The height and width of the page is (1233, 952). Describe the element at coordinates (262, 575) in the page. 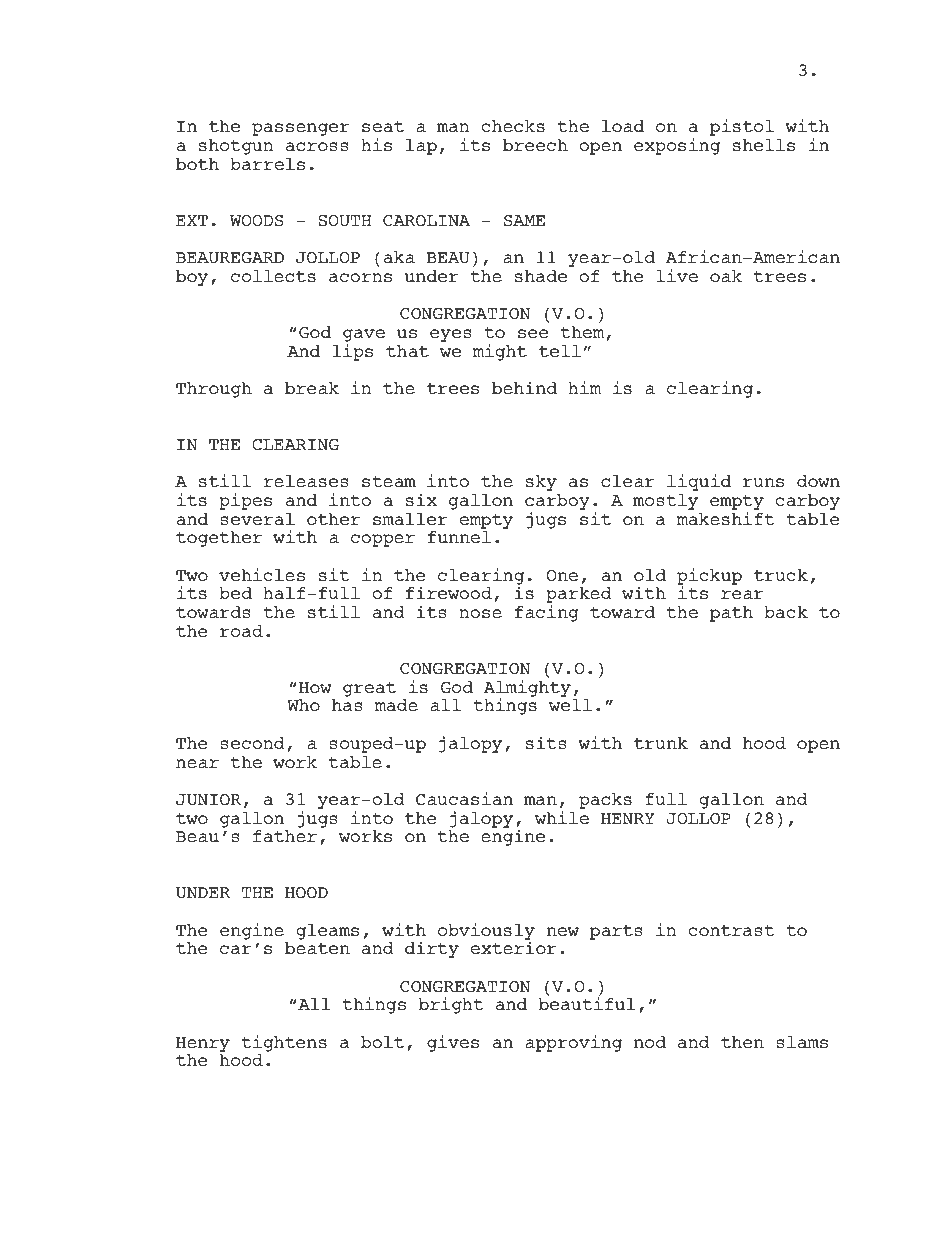

I see `vehicles` at that location.
